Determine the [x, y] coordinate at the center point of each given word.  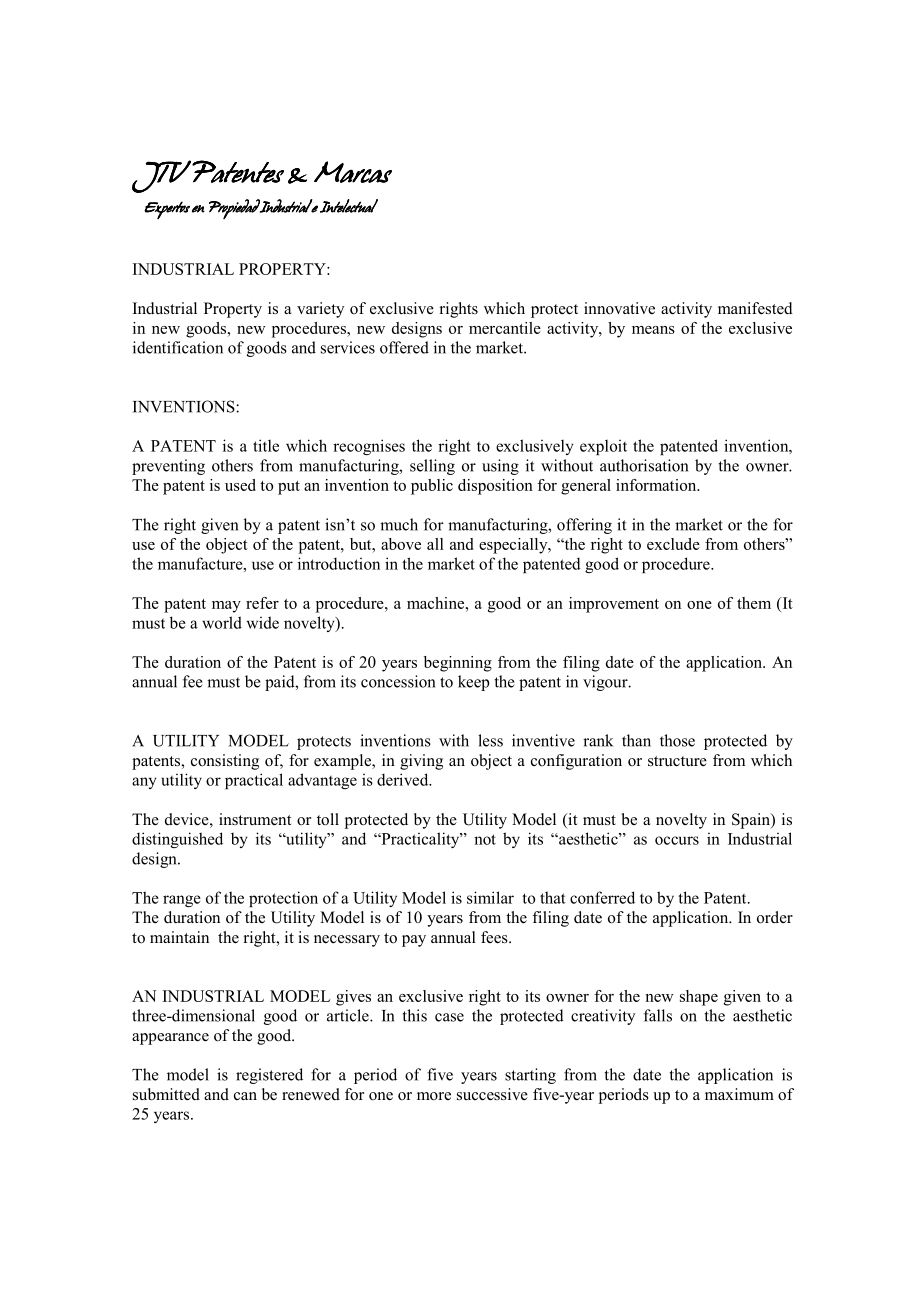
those [677, 740]
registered [269, 1076]
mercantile [505, 328]
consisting [225, 762]
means [653, 330]
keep [474, 683]
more [434, 1096]
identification [178, 347]
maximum [739, 1094]
